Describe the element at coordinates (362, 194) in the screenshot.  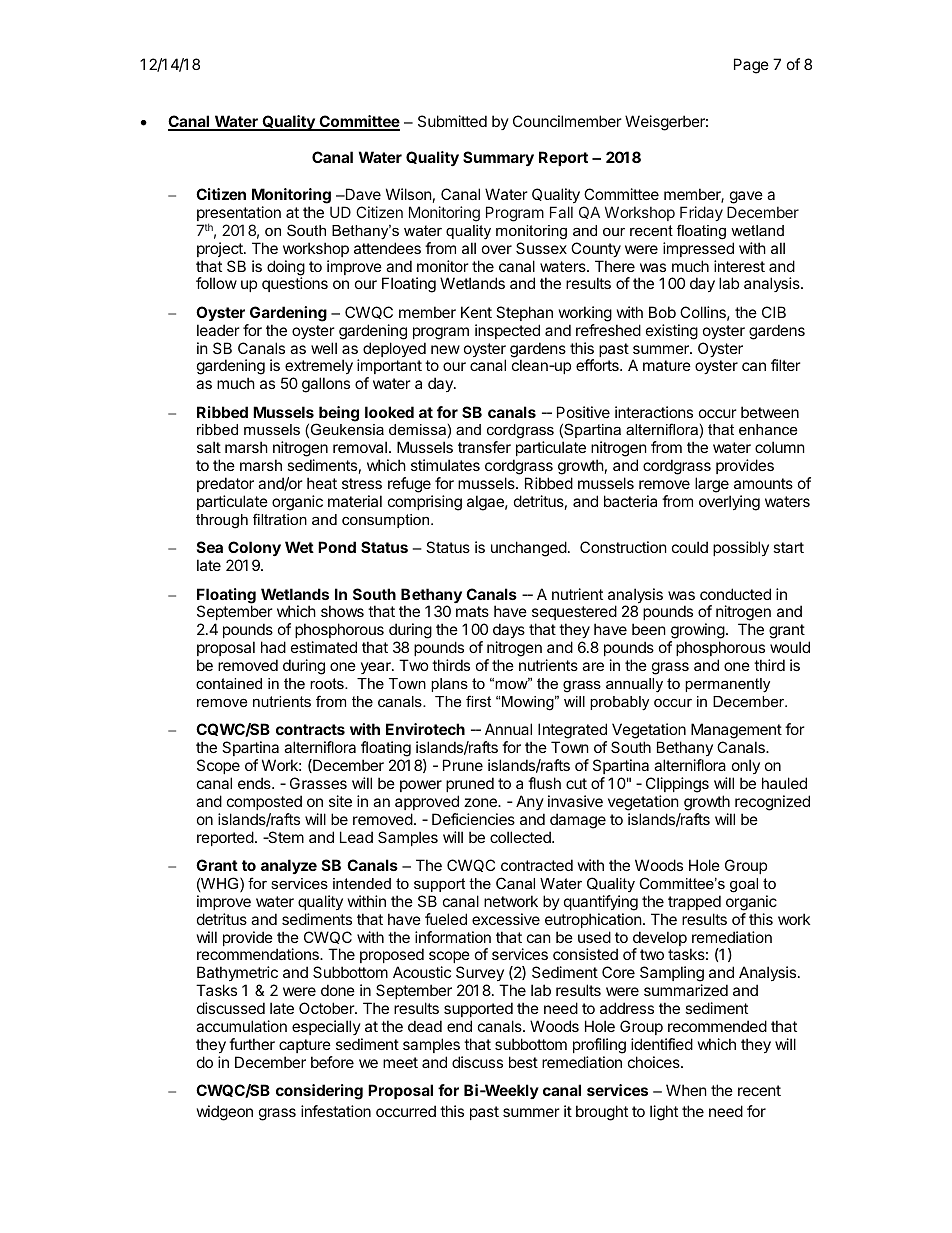
I see `Dave` at that location.
